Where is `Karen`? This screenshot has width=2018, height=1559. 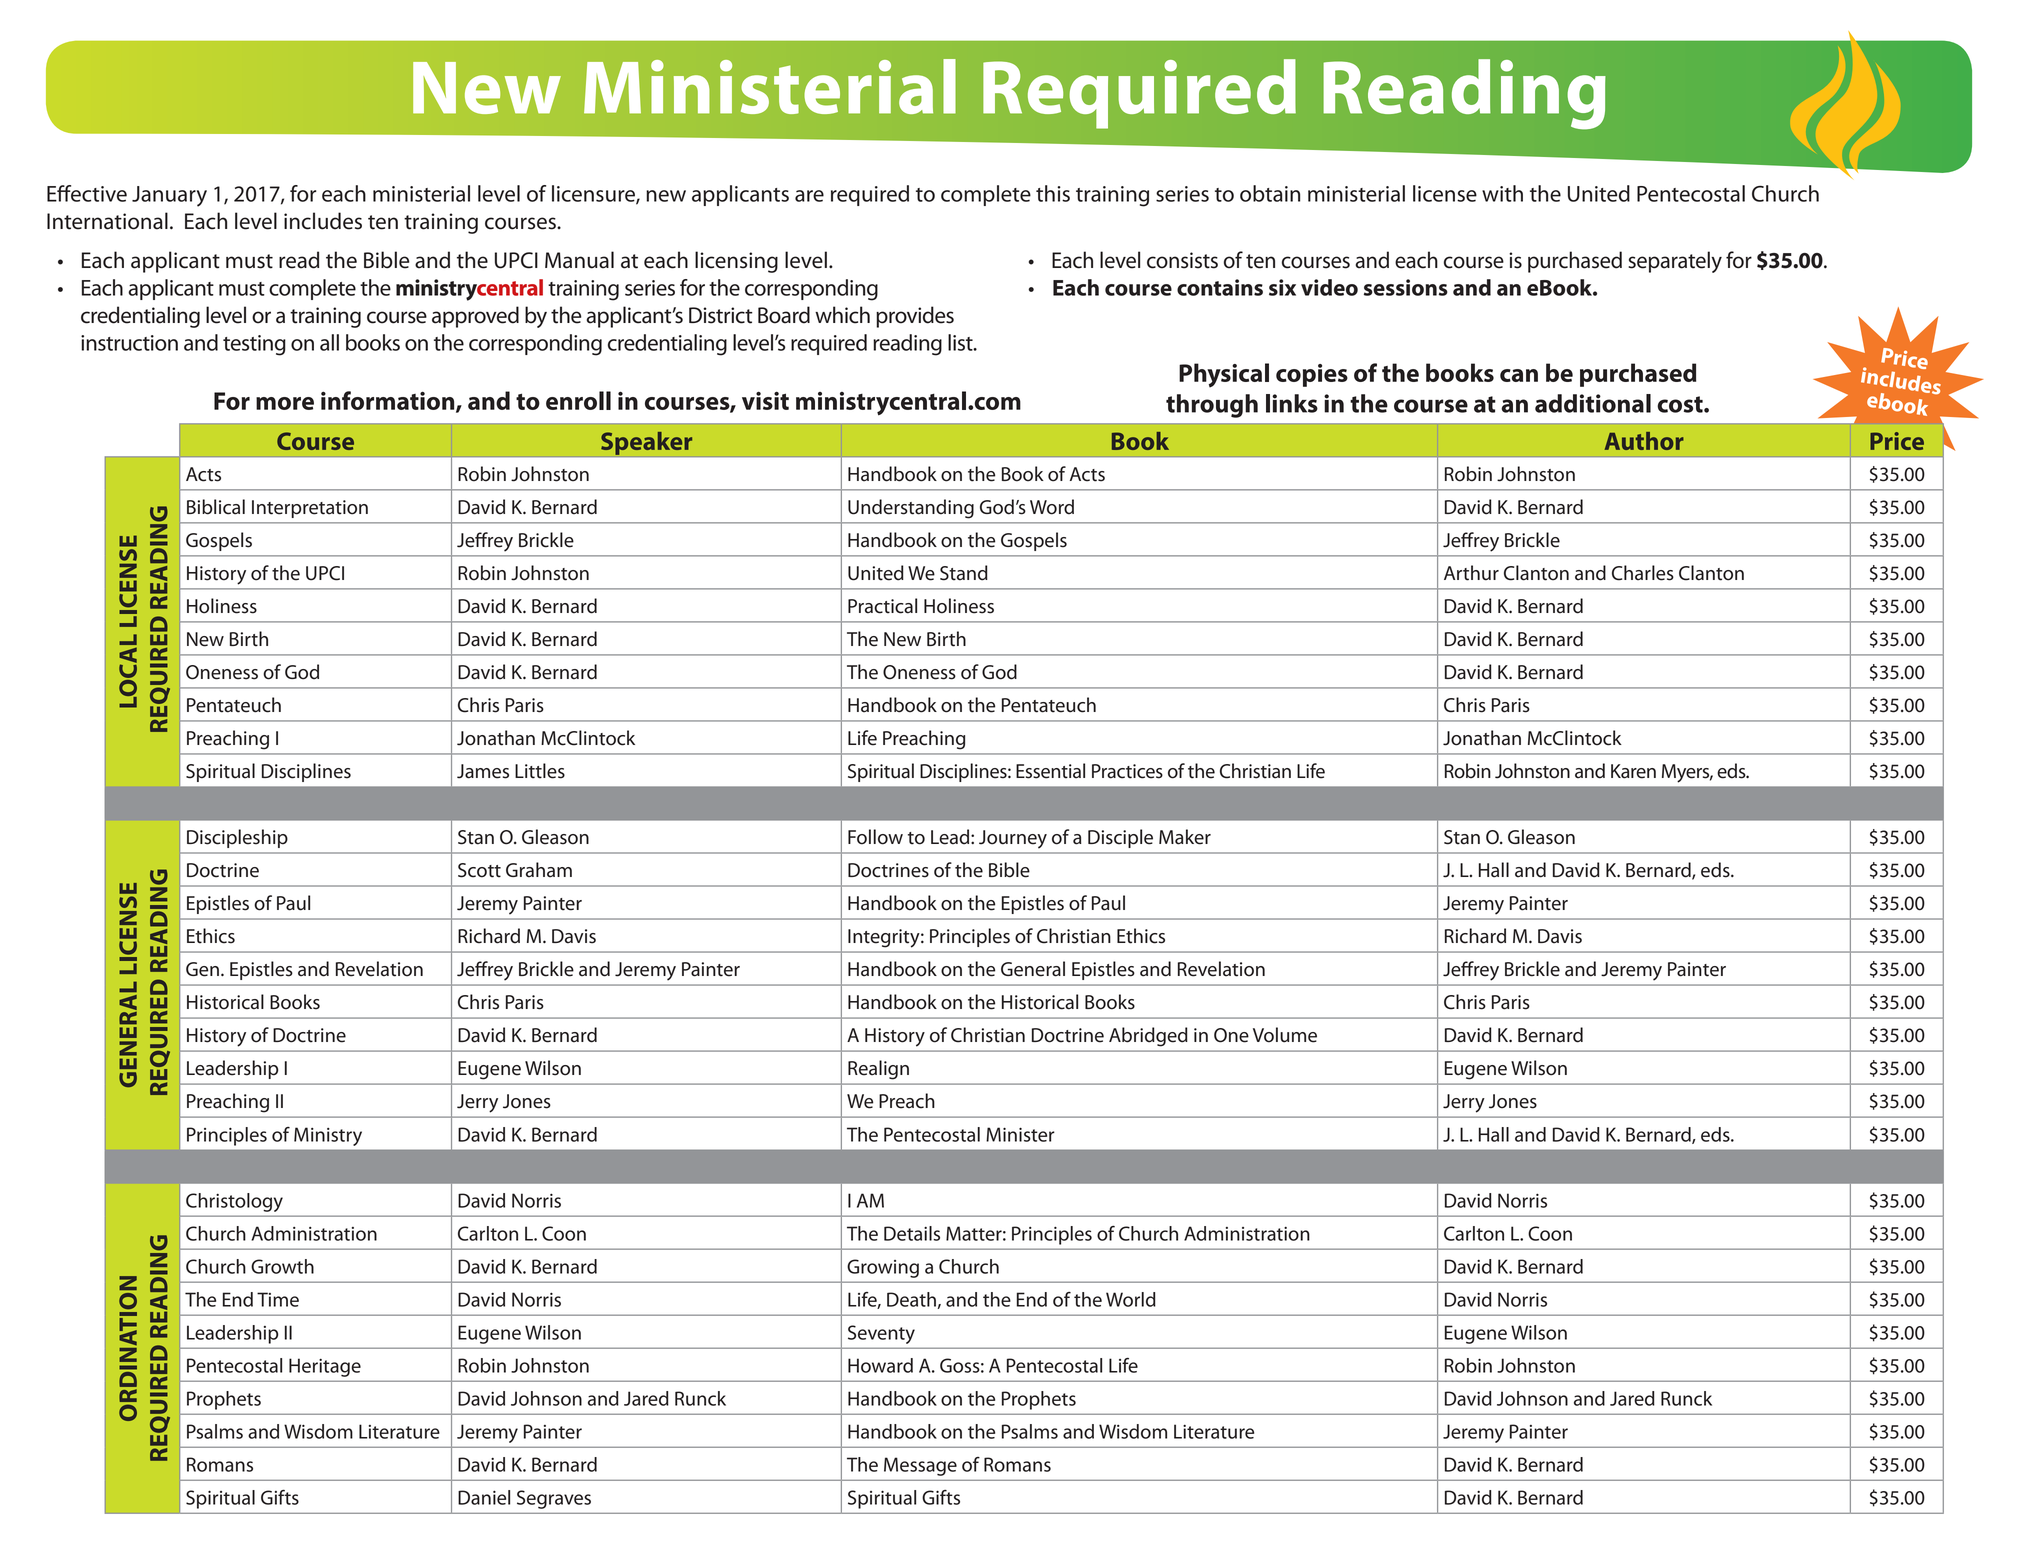
Karen is located at coordinates (1633, 771).
